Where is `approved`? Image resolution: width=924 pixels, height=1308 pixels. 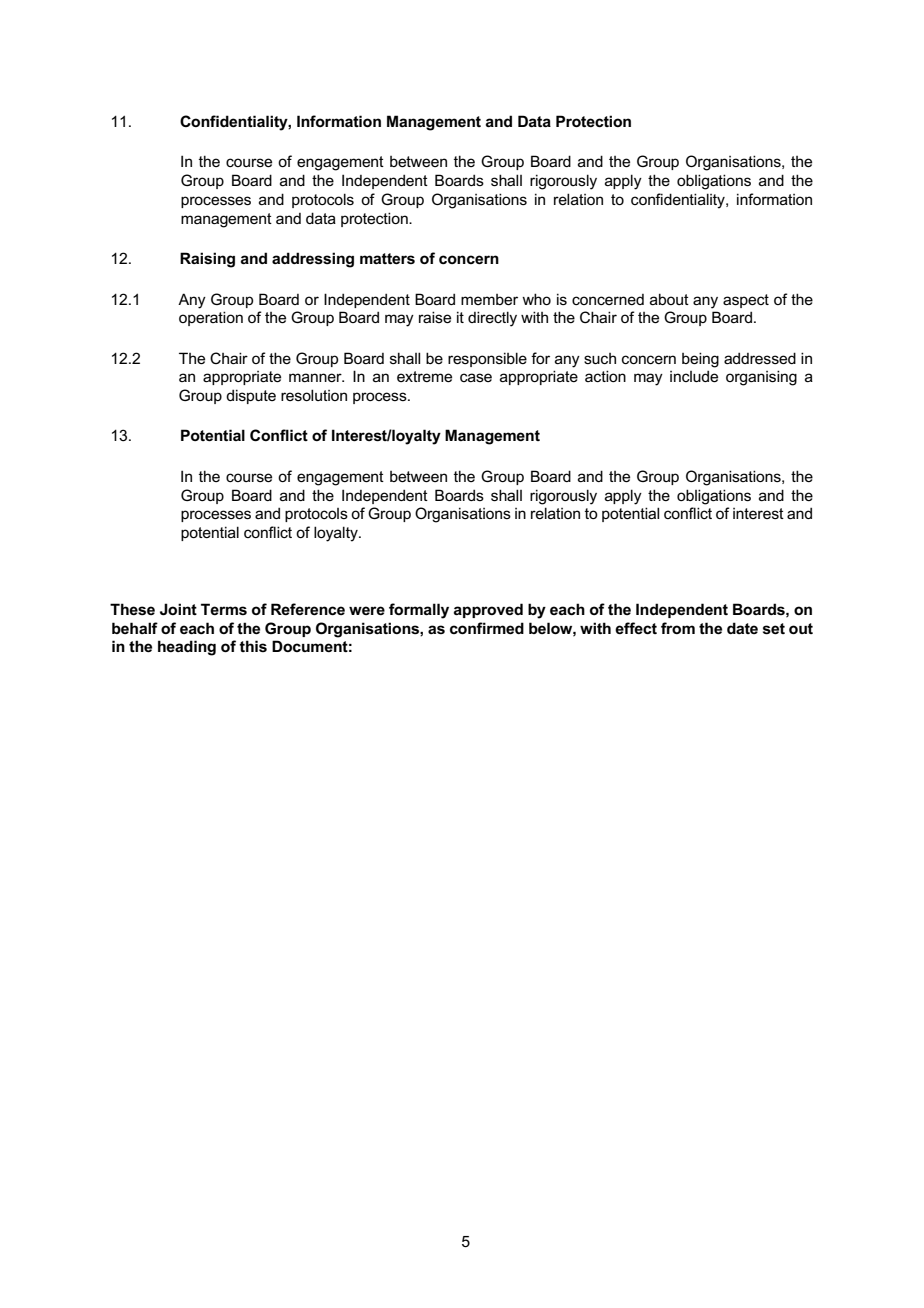
approved is located at coordinates (488, 610).
